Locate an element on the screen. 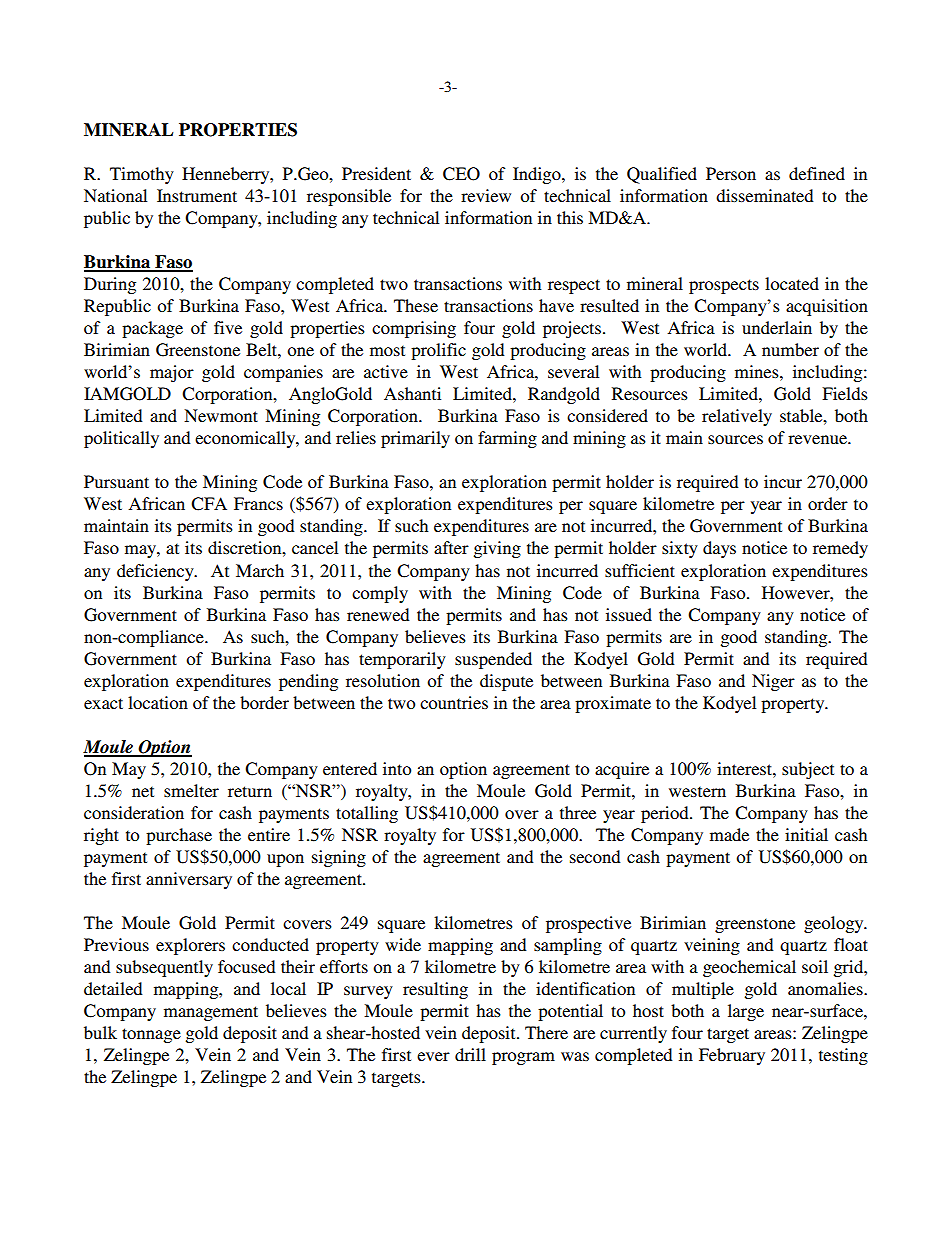 The width and height of the screenshot is (952, 1233). disseminated is located at coordinates (764, 195).
